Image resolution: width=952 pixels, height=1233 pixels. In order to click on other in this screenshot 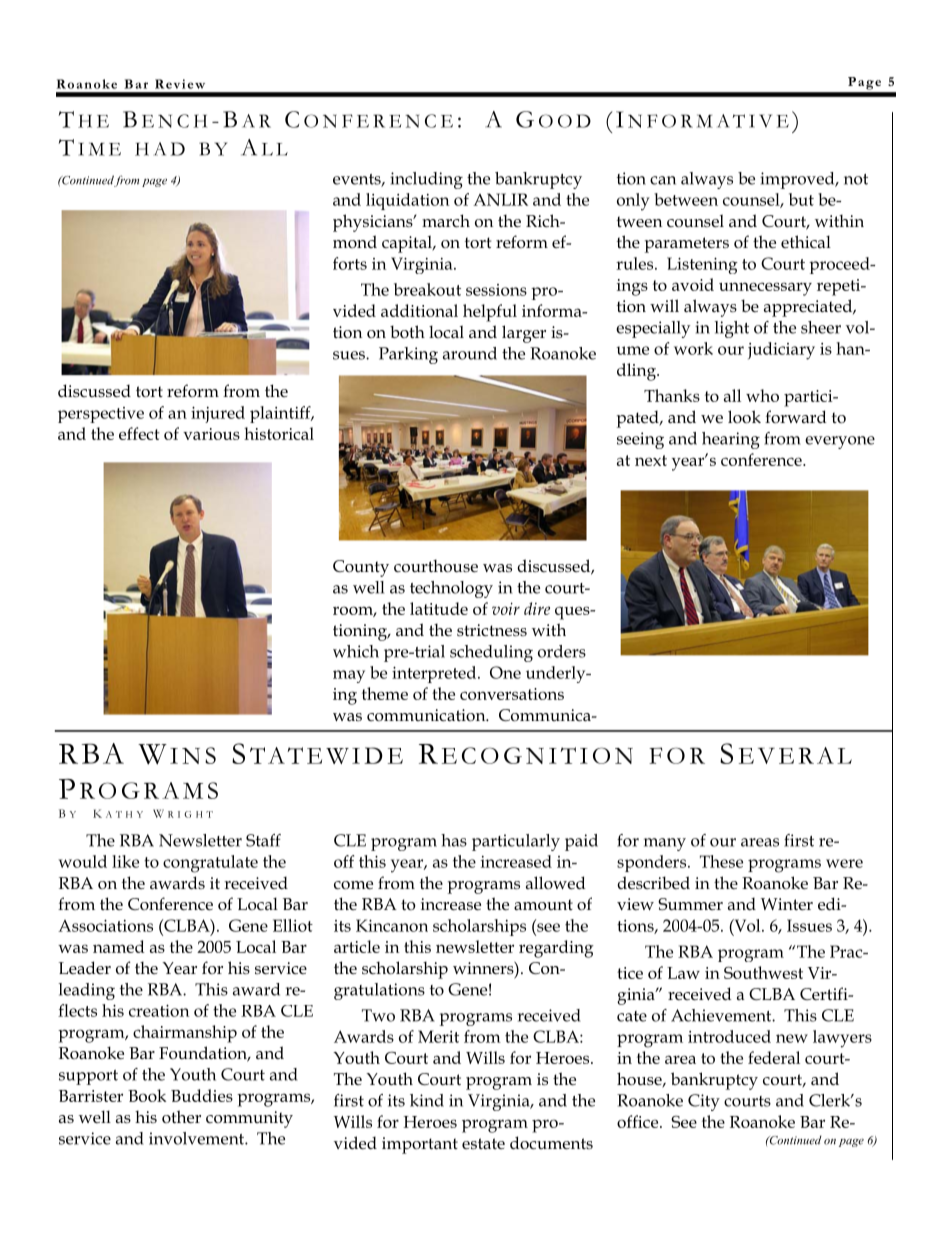, I will do `click(181, 1117)`.
